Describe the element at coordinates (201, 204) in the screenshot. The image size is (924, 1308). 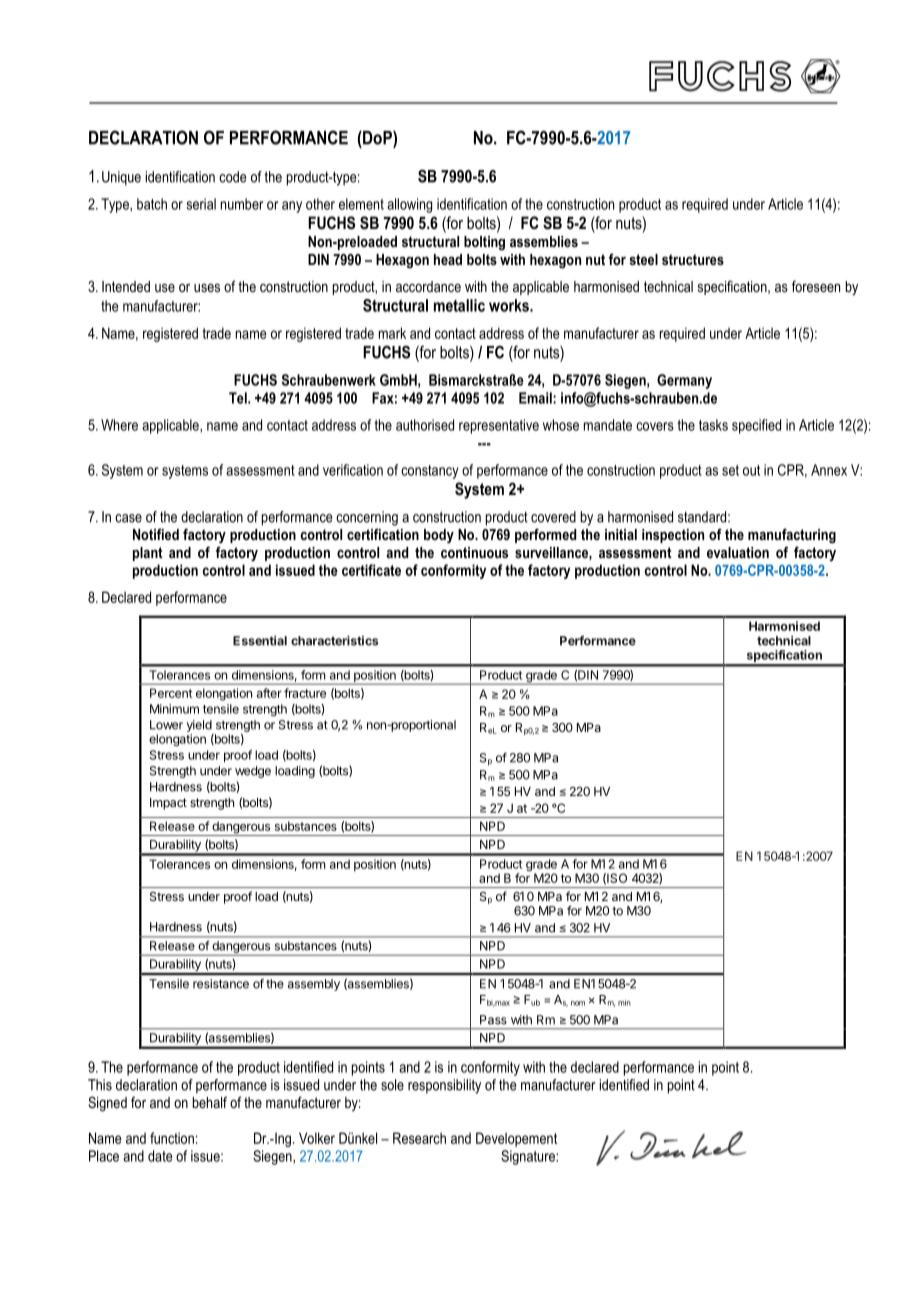
I see `serial` at that location.
